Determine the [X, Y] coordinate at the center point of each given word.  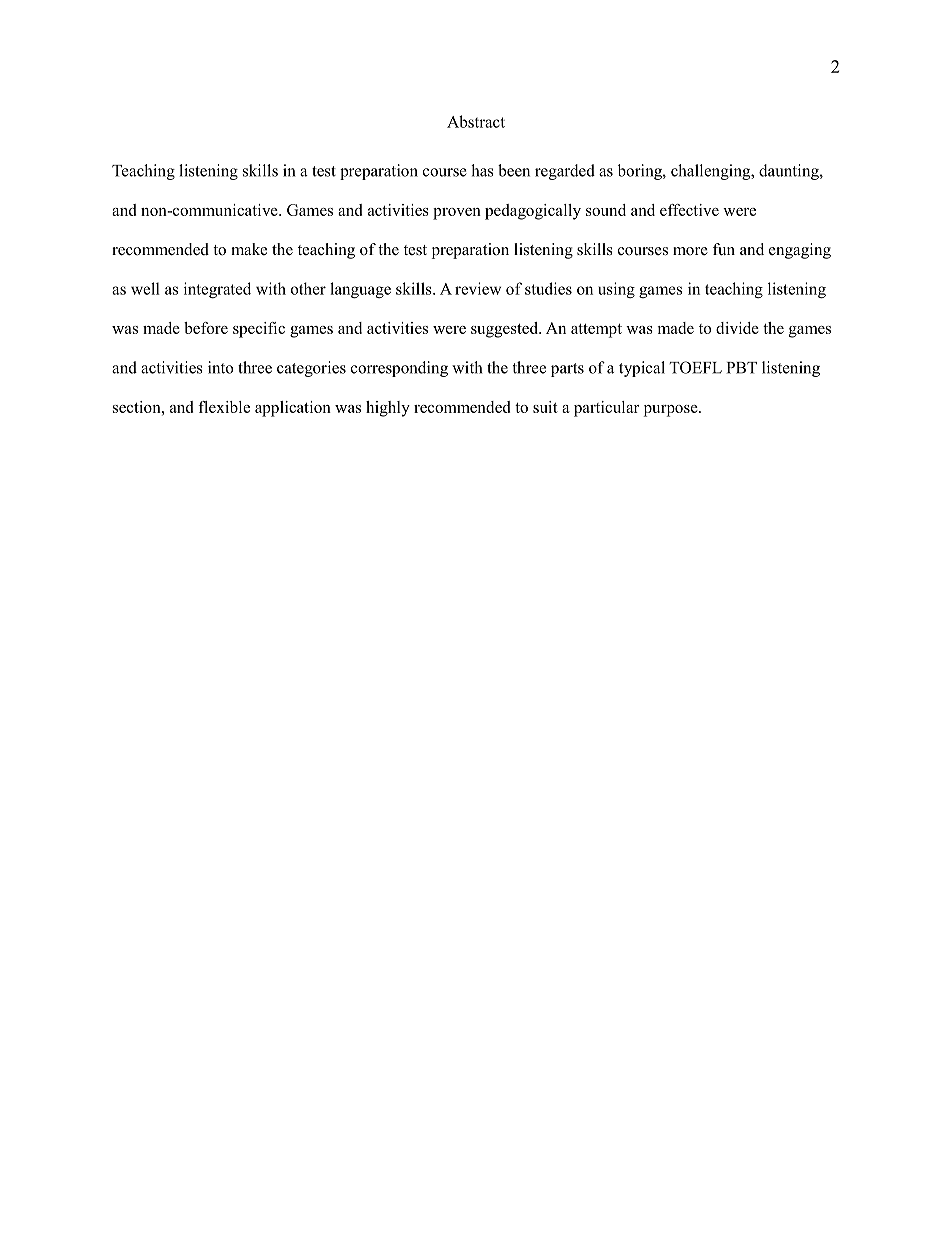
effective [689, 210]
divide [737, 328]
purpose [672, 411]
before [206, 328]
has [482, 170]
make [249, 249]
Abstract [476, 121]
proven [457, 214]
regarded [565, 172]
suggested [505, 330]
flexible [224, 407]
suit [545, 407]
